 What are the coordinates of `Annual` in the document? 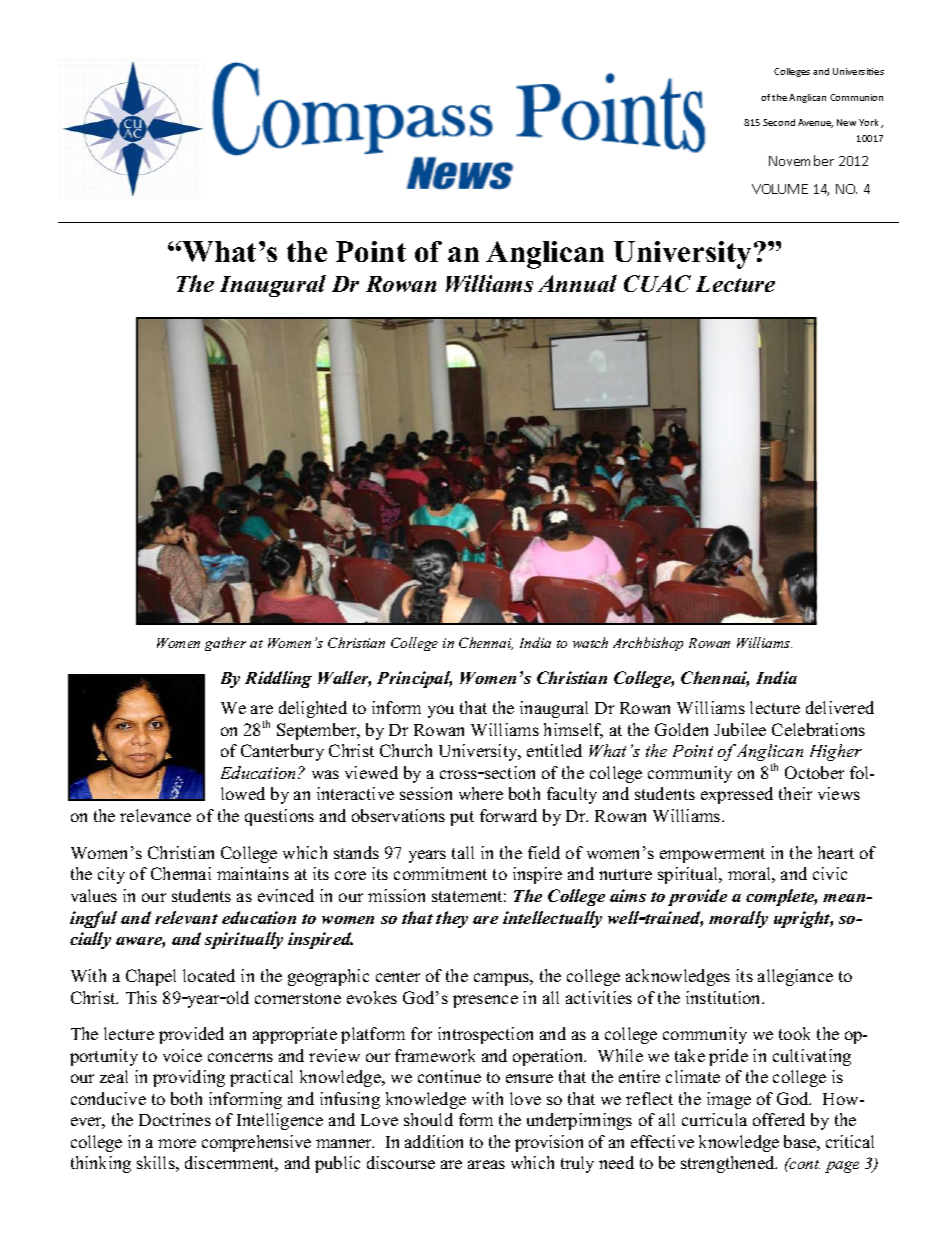 It's located at (577, 283).
